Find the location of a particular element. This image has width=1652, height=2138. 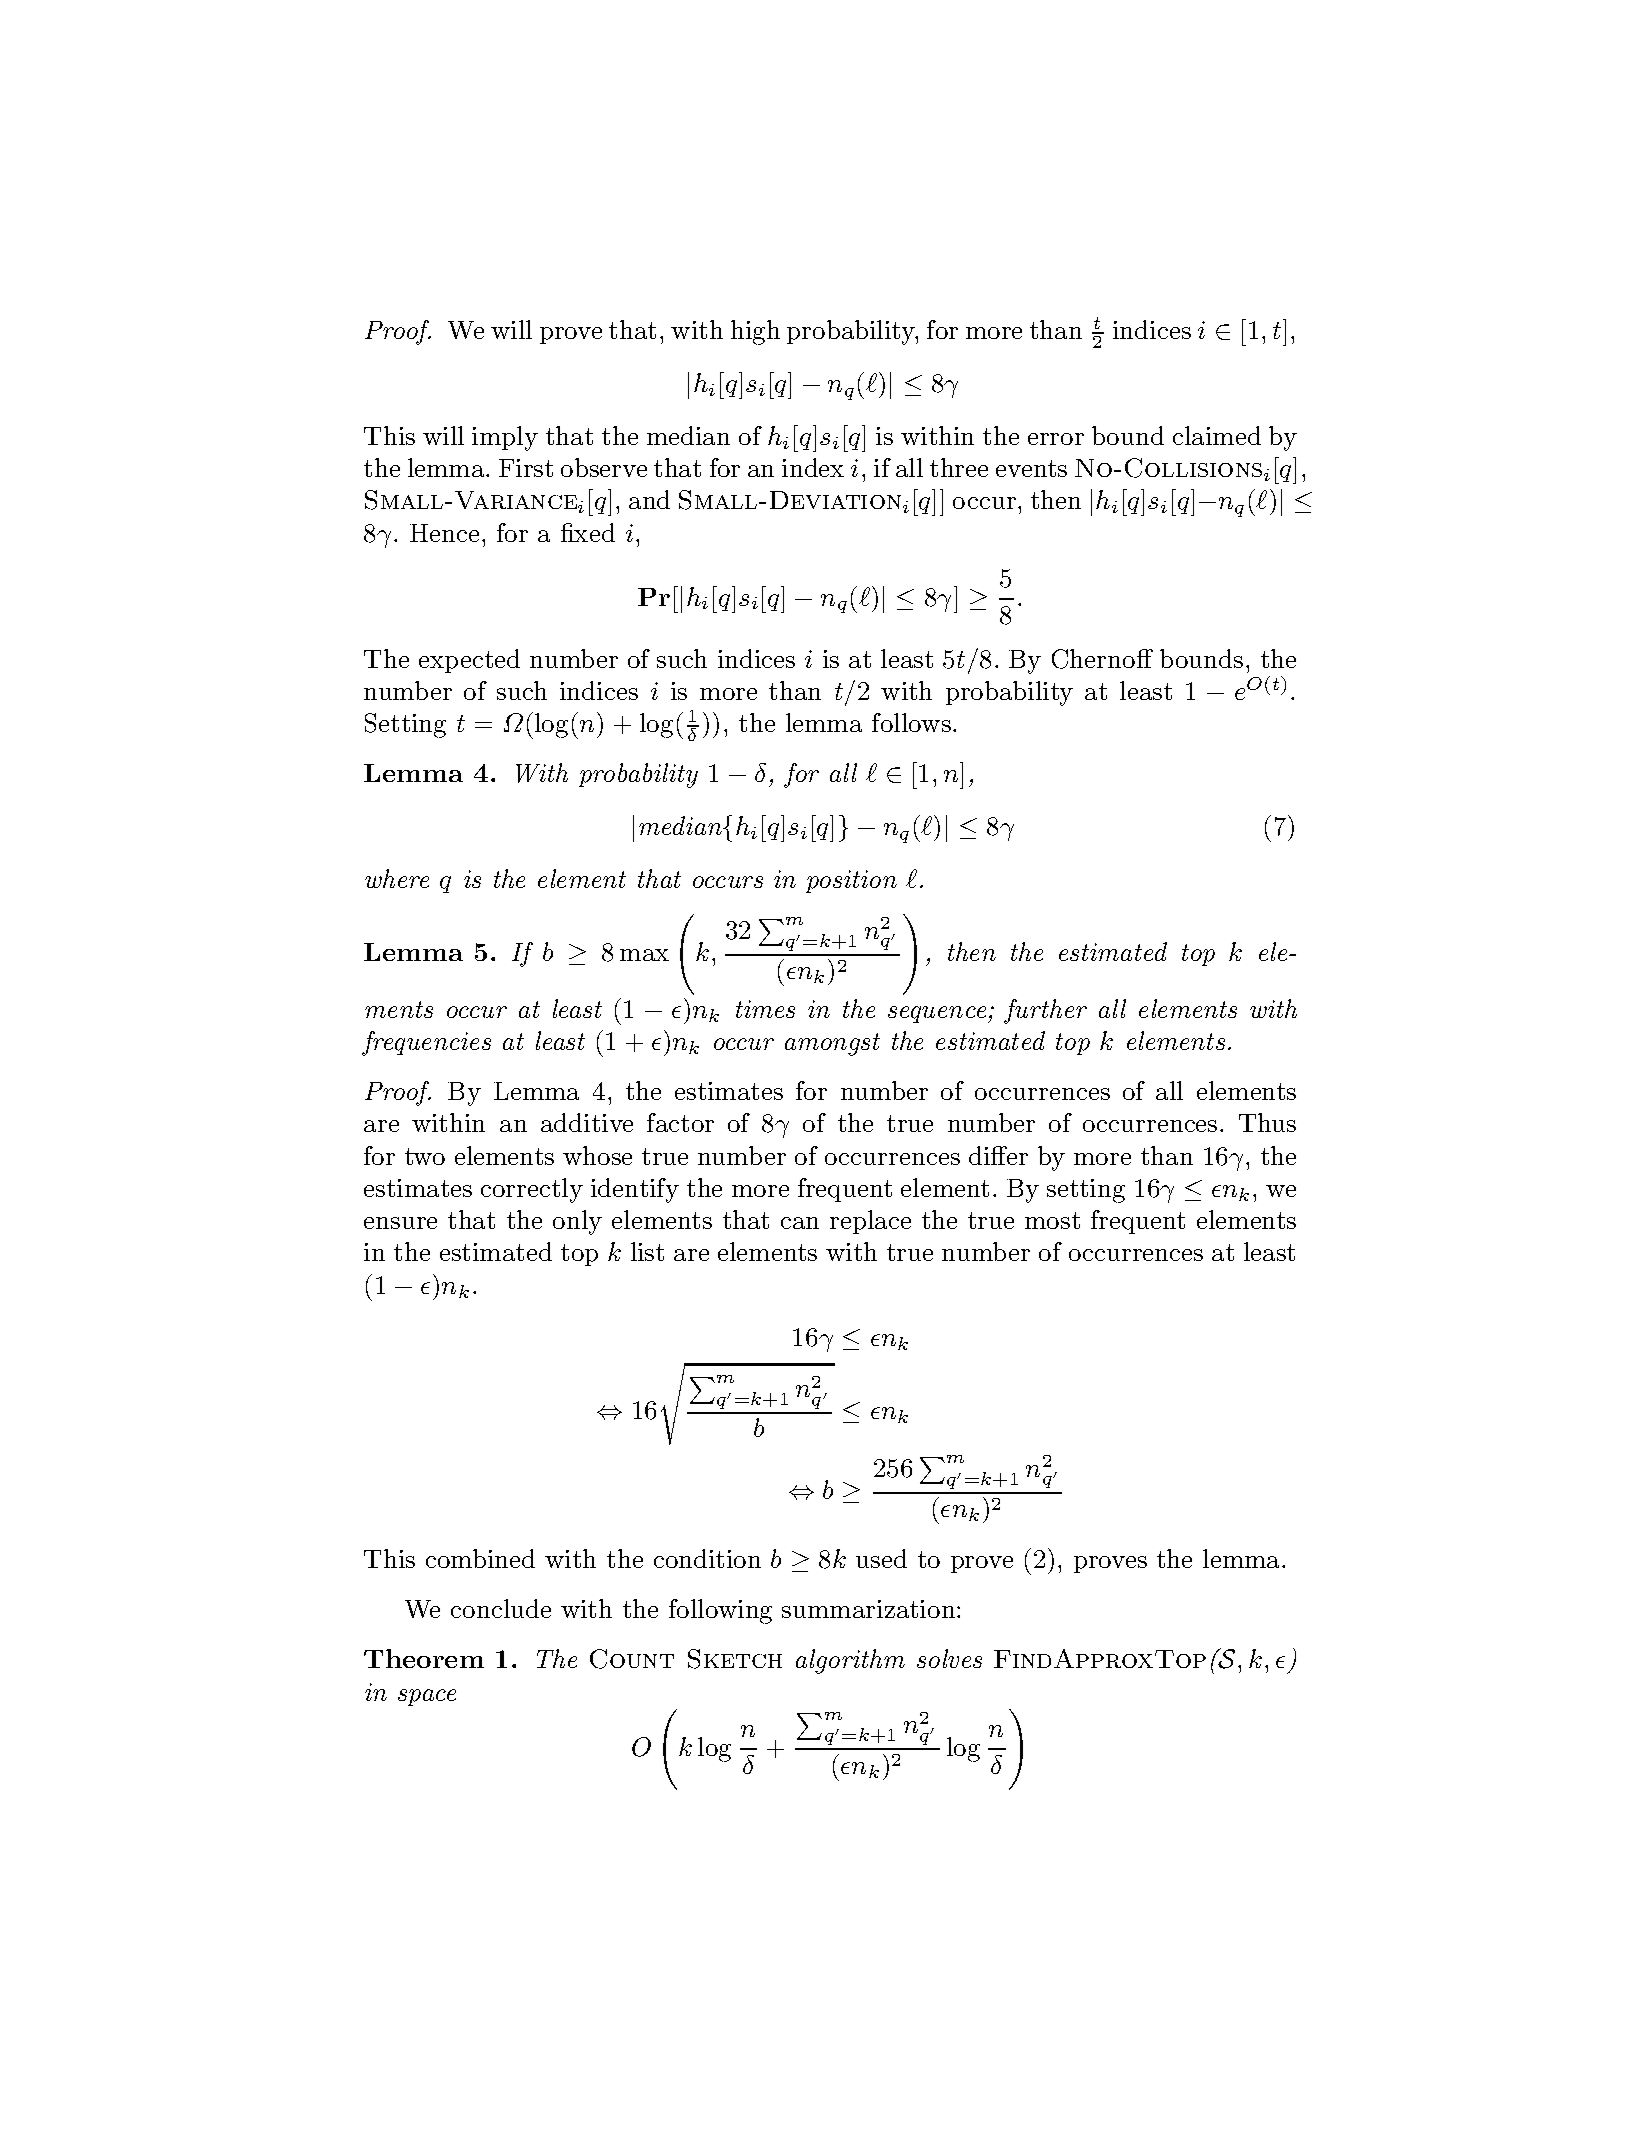

most is located at coordinates (1052, 1220).
